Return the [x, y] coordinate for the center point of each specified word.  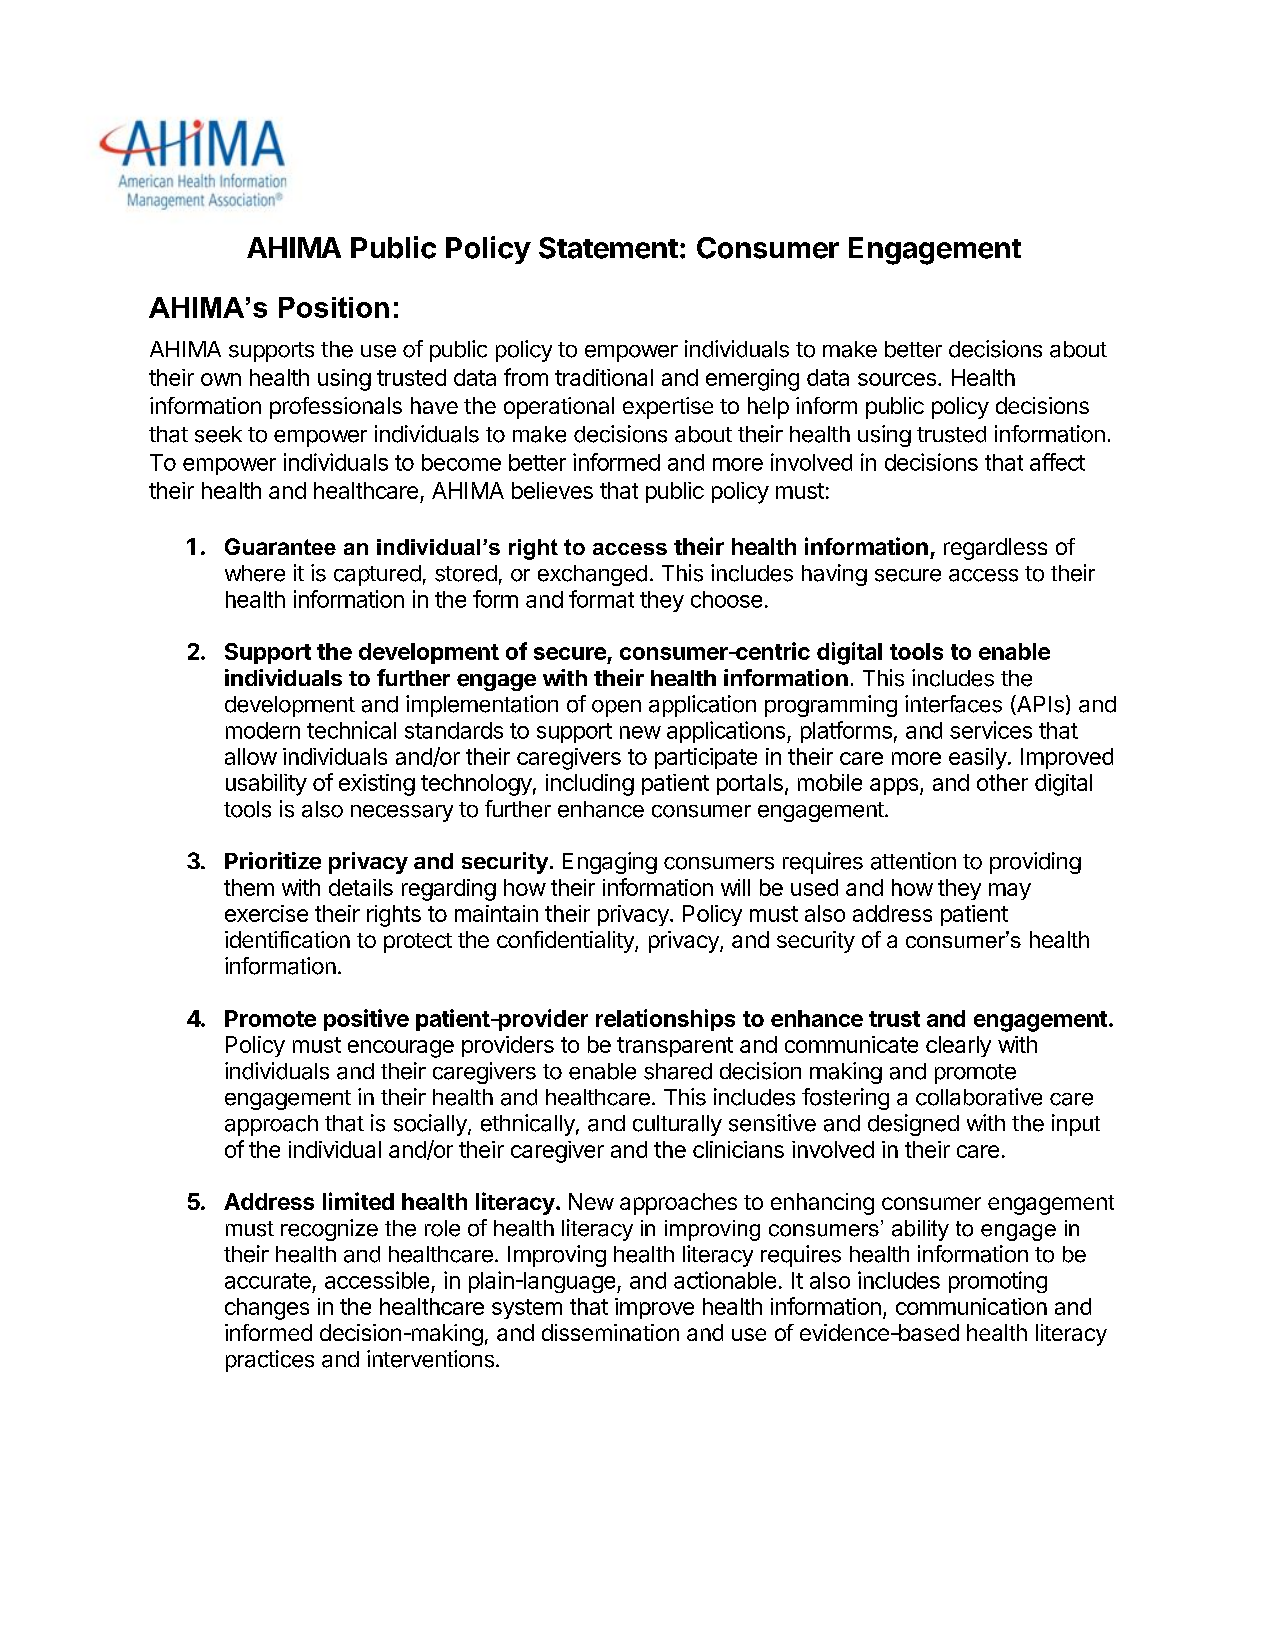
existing [377, 785]
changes [267, 1309]
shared [678, 1071]
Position [334, 307]
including [590, 785]
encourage [401, 1049]
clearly [958, 1046]
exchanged [592, 575]
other [1002, 782]
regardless [995, 549]
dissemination [610, 1332]
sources [897, 379]
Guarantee [280, 546]
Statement [608, 248]
